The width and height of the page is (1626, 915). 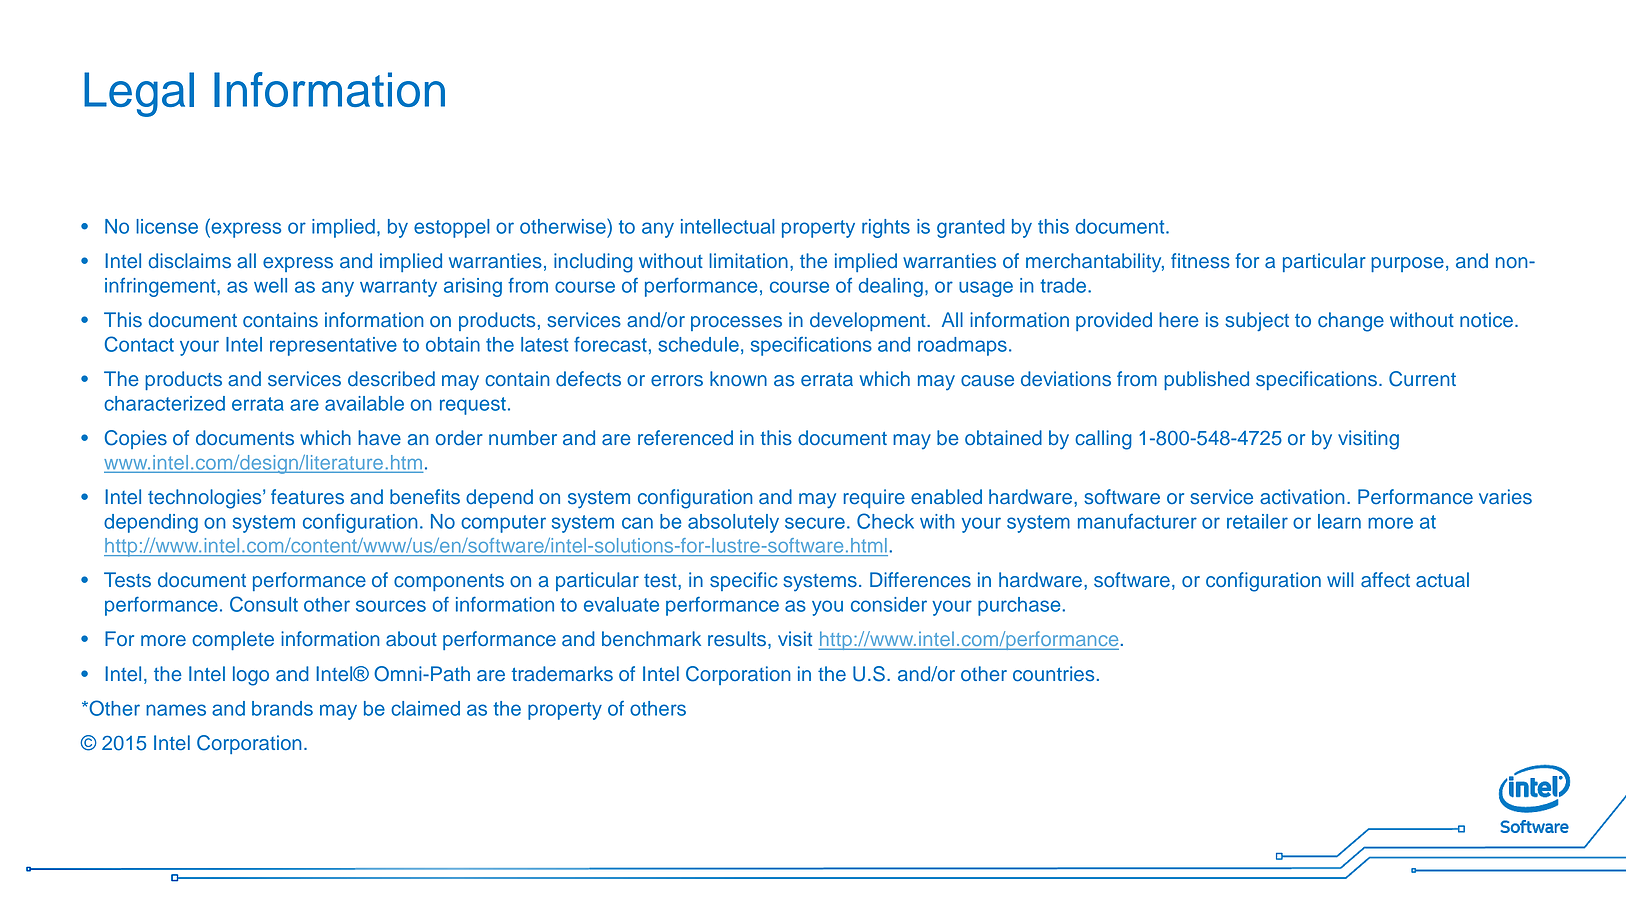 I want to click on brands, so click(x=282, y=708).
